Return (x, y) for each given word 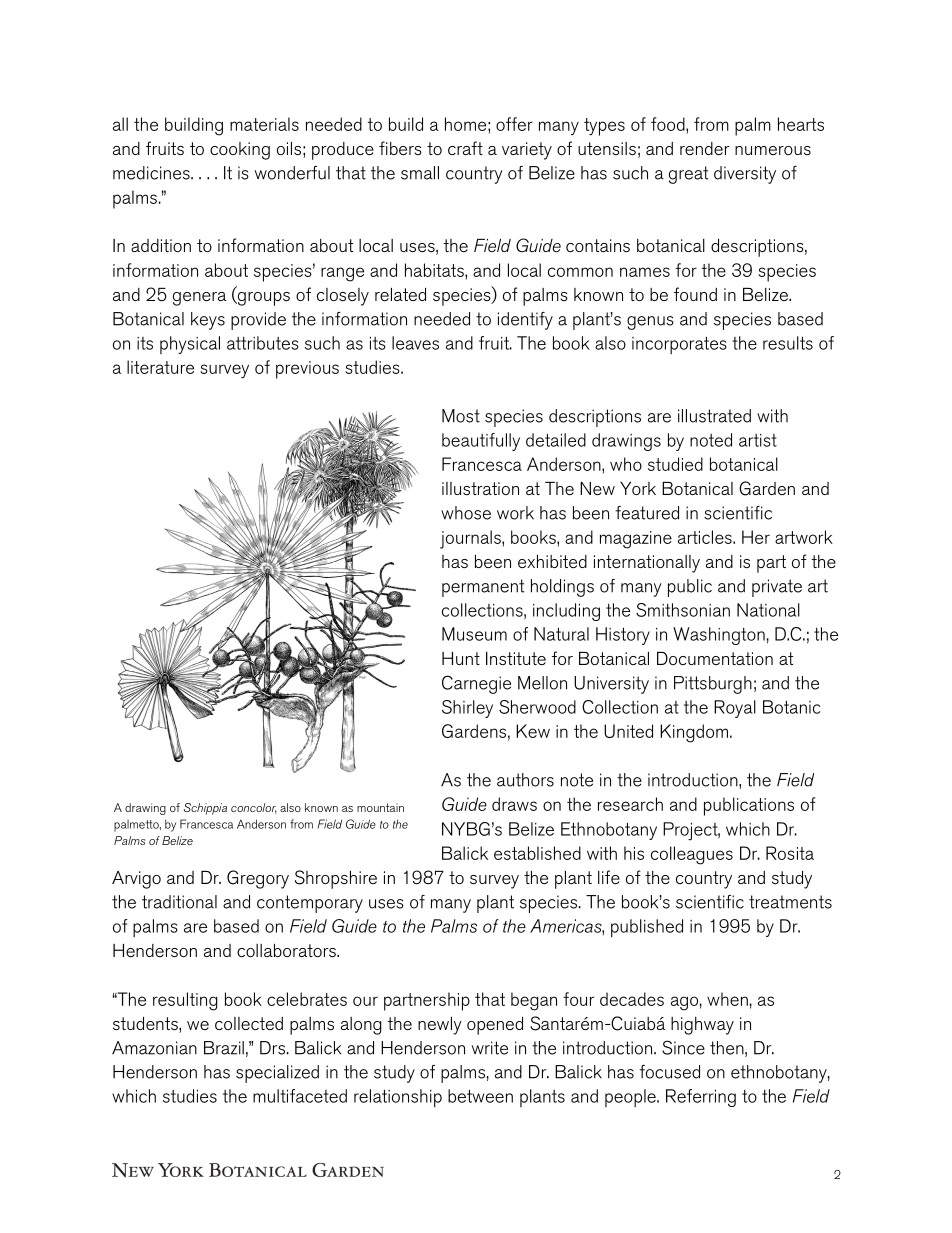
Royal (735, 709)
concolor (254, 808)
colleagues (692, 855)
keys (208, 321)
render (705, 148)
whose (466, 513)
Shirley (467, 709)
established (537, 853)
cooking (240, 151)
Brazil (224, 1048)
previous (307, 370)
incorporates (679, 345)
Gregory (258, 879)
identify (525, 321)
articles (706, 537)
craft (465, 148)
